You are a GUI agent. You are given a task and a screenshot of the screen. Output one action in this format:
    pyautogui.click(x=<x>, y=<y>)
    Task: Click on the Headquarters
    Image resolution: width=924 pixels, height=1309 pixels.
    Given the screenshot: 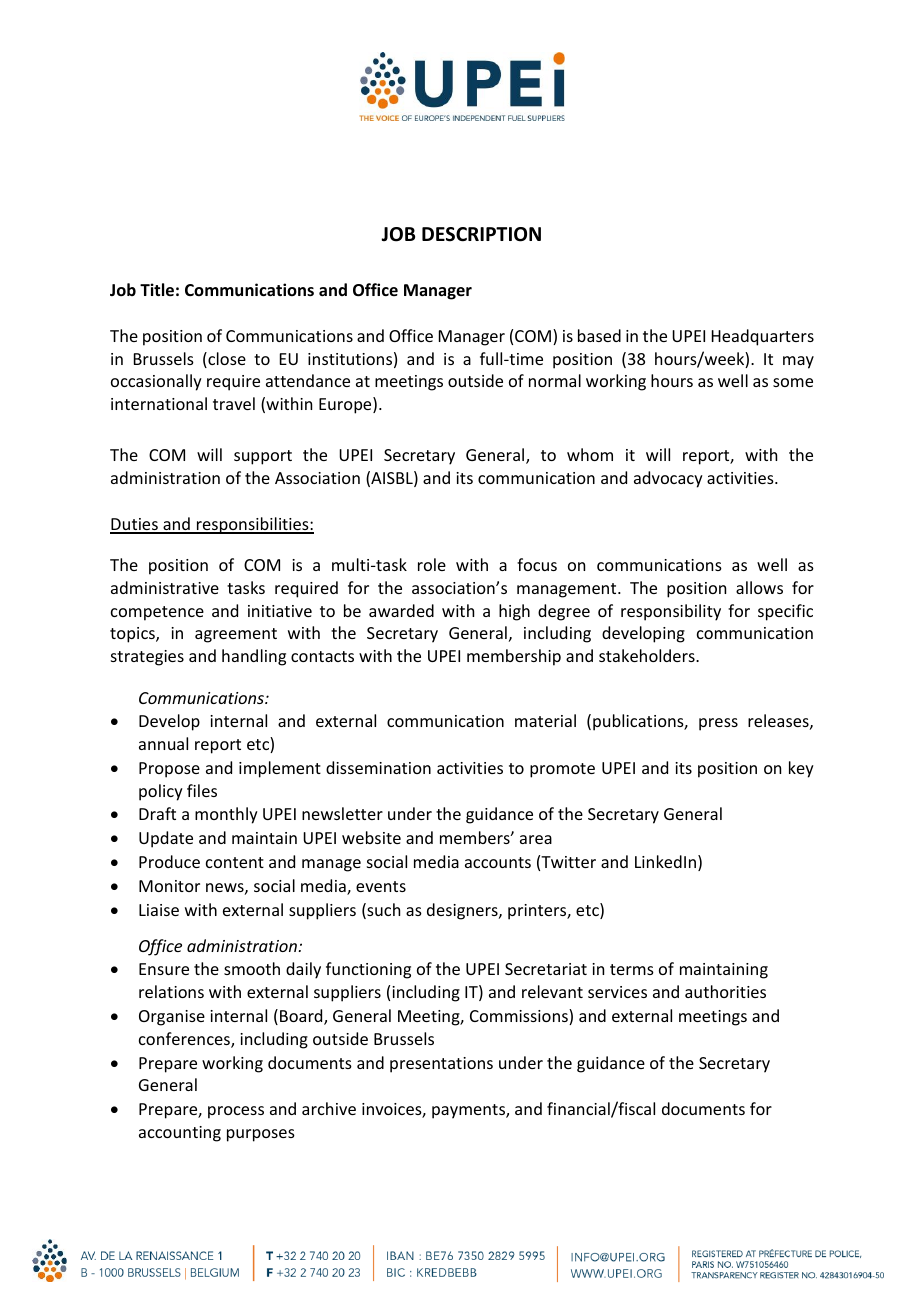 What is the action you would take?
    pyautogui.click(x=763, y=337)
